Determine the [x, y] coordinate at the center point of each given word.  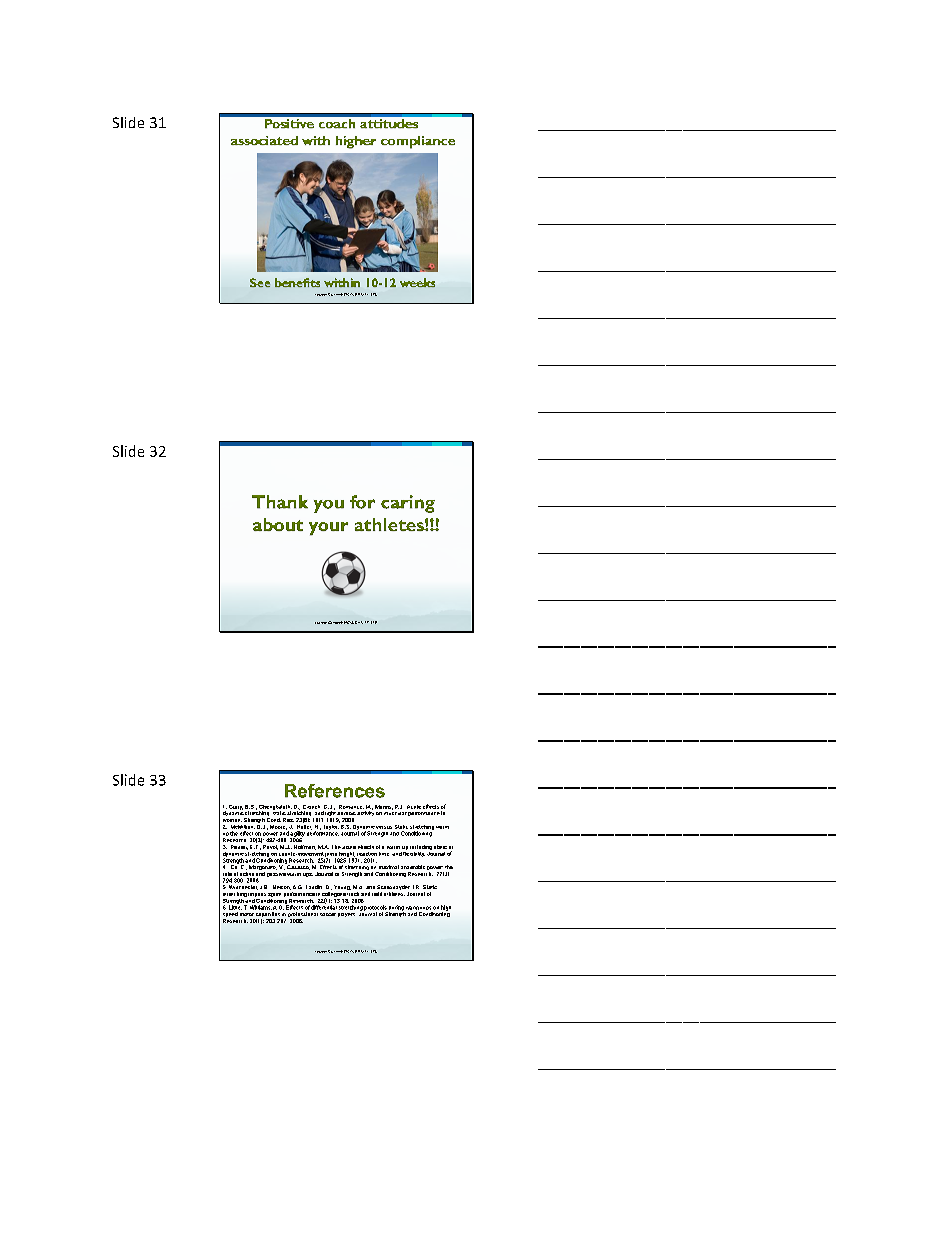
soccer [328, 914]
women [232, 820]
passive [276, 873]
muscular [395, 812]
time [384, 854]
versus [384, 827]
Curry [236, 807]
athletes [394, 894]
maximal [389, 867]
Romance [351, 807]
